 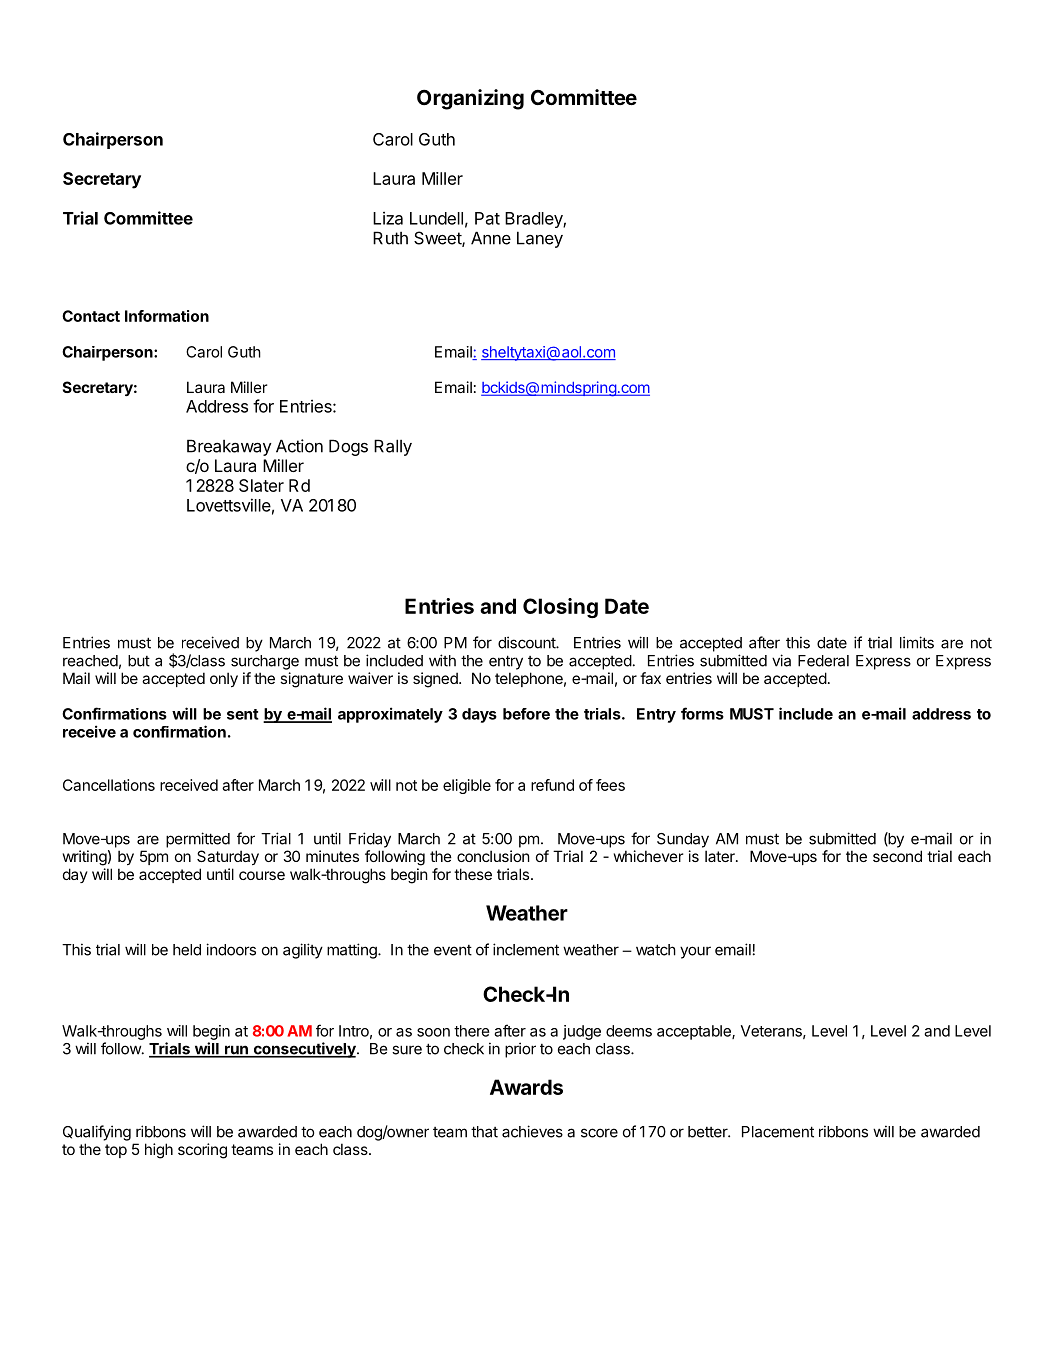 I want to click on Anne, so click(x=491, y=238).
